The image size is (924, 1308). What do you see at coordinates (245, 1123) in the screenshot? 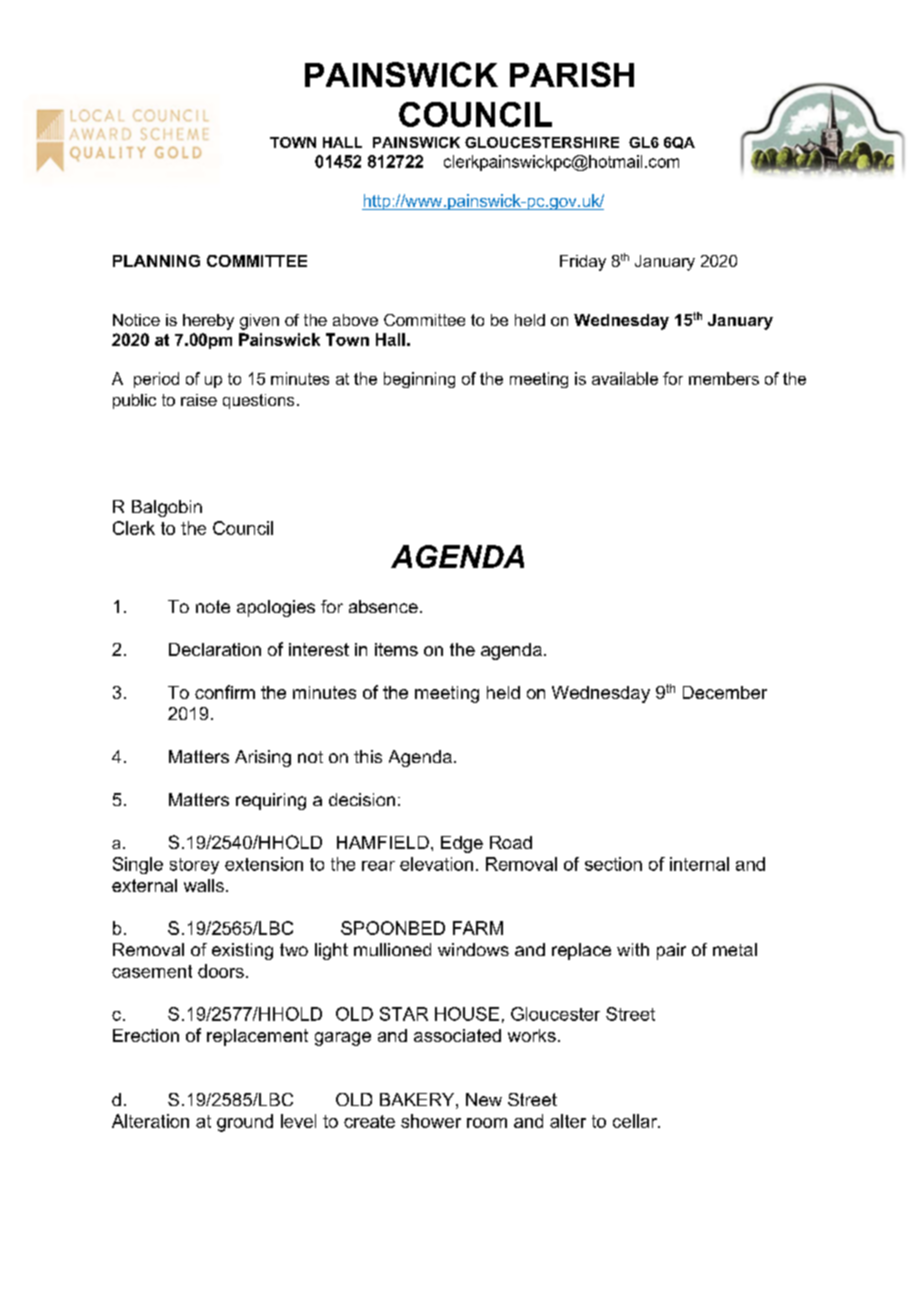
I see `ground` at bounding box center [245, 1123].
